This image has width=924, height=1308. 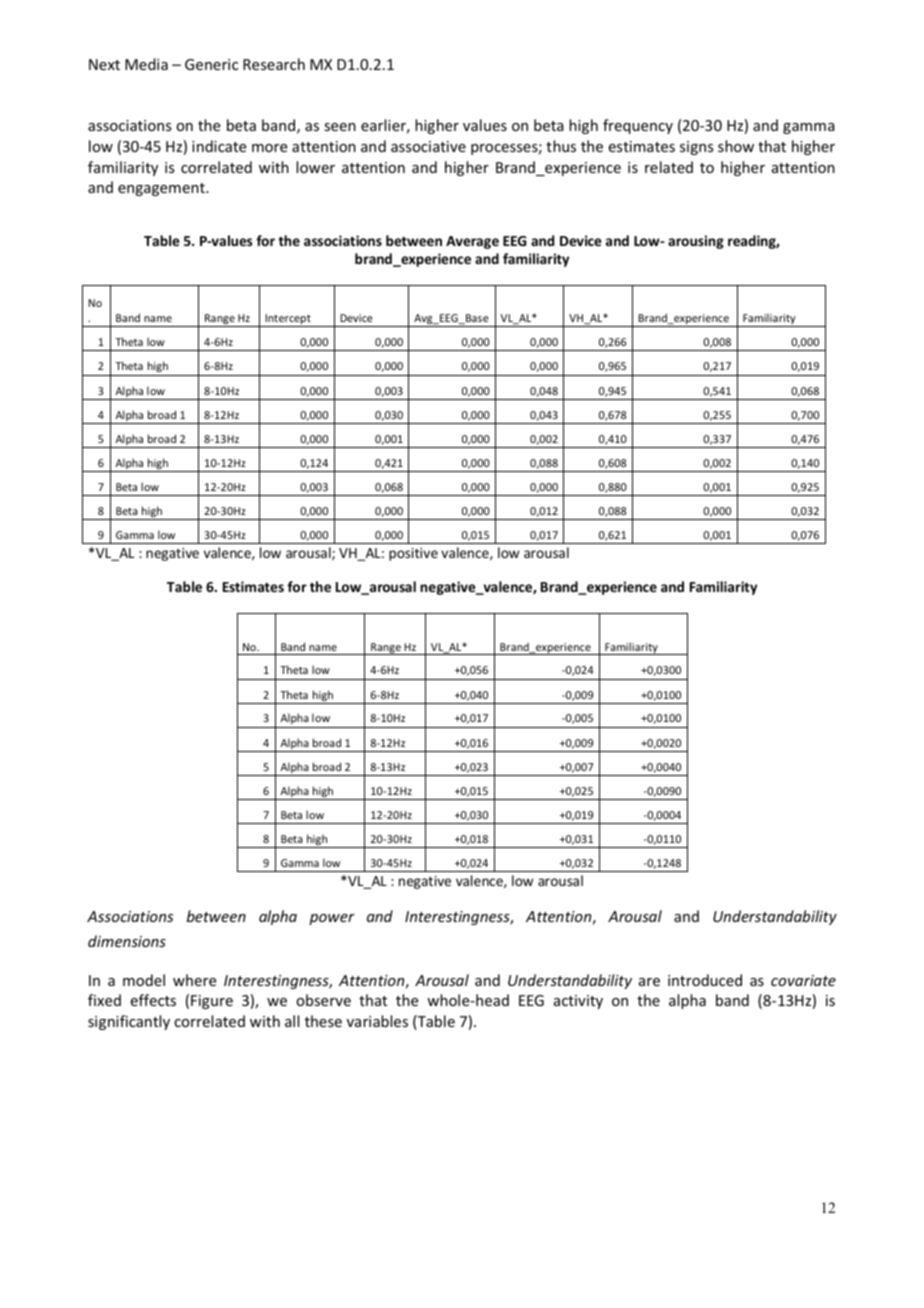 What do you see at coordinates (736, 146) in the image?
I see `show` at bounding box center [736, 146].
